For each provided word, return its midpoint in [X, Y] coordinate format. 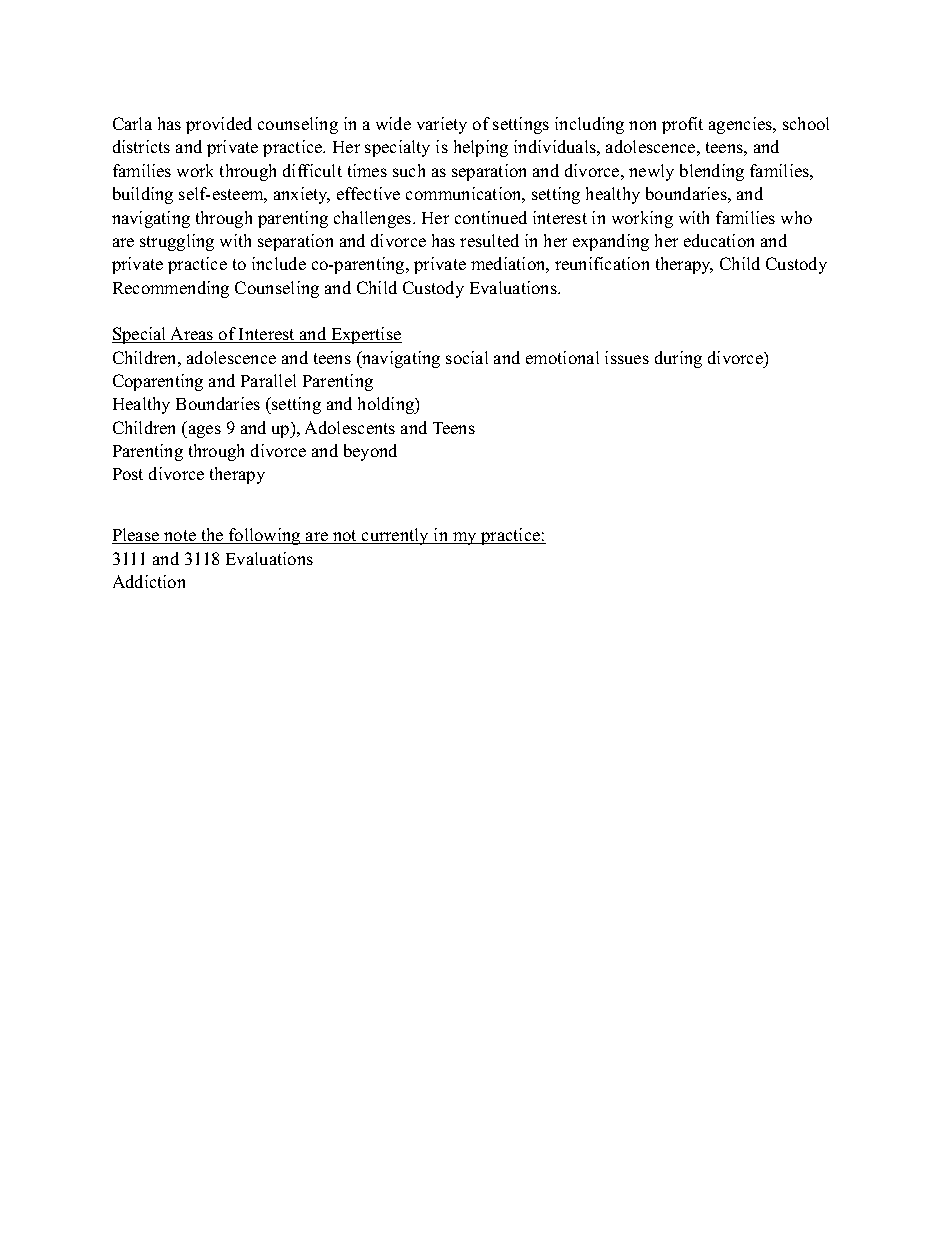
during [678, 359]
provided [219, 125]
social [467, 357]
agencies [742, 125]
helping [481, 148]
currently [396, 536]
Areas [192, 335]
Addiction [149, 581]
